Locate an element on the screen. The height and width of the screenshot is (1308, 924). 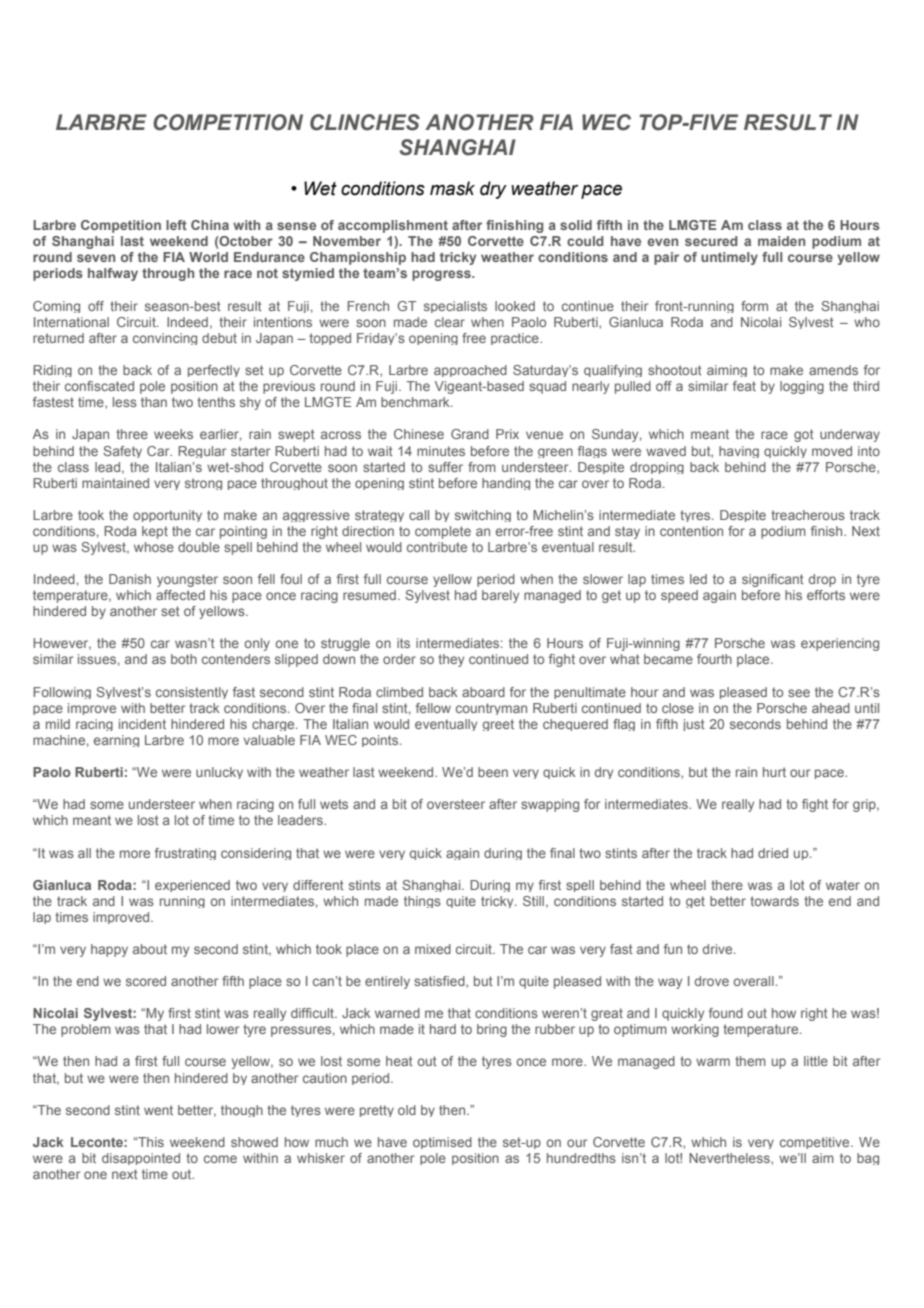
maintained is located at coordinates (115, 483).
